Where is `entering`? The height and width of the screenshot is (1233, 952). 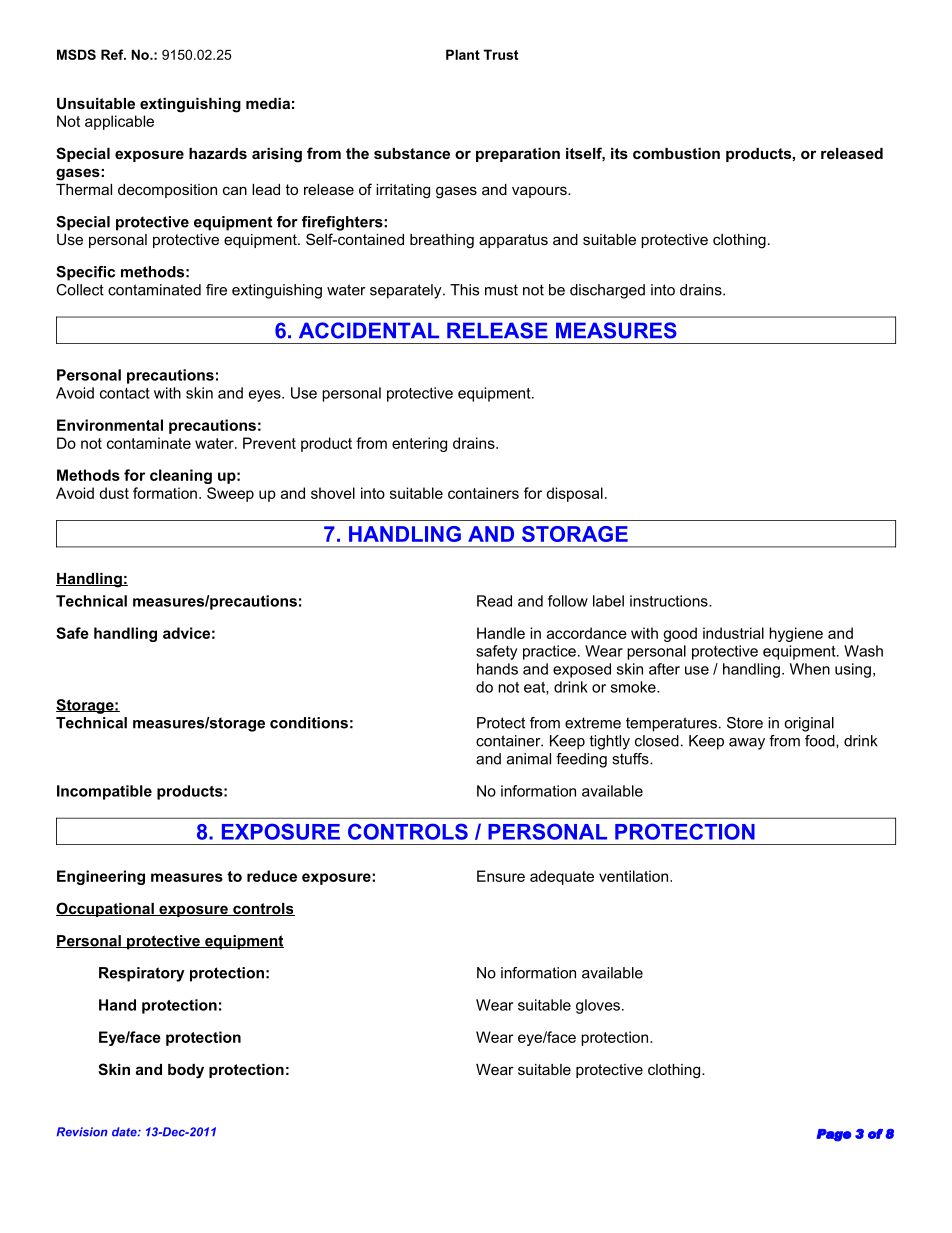
entering is located at coordinates (419, 444).
